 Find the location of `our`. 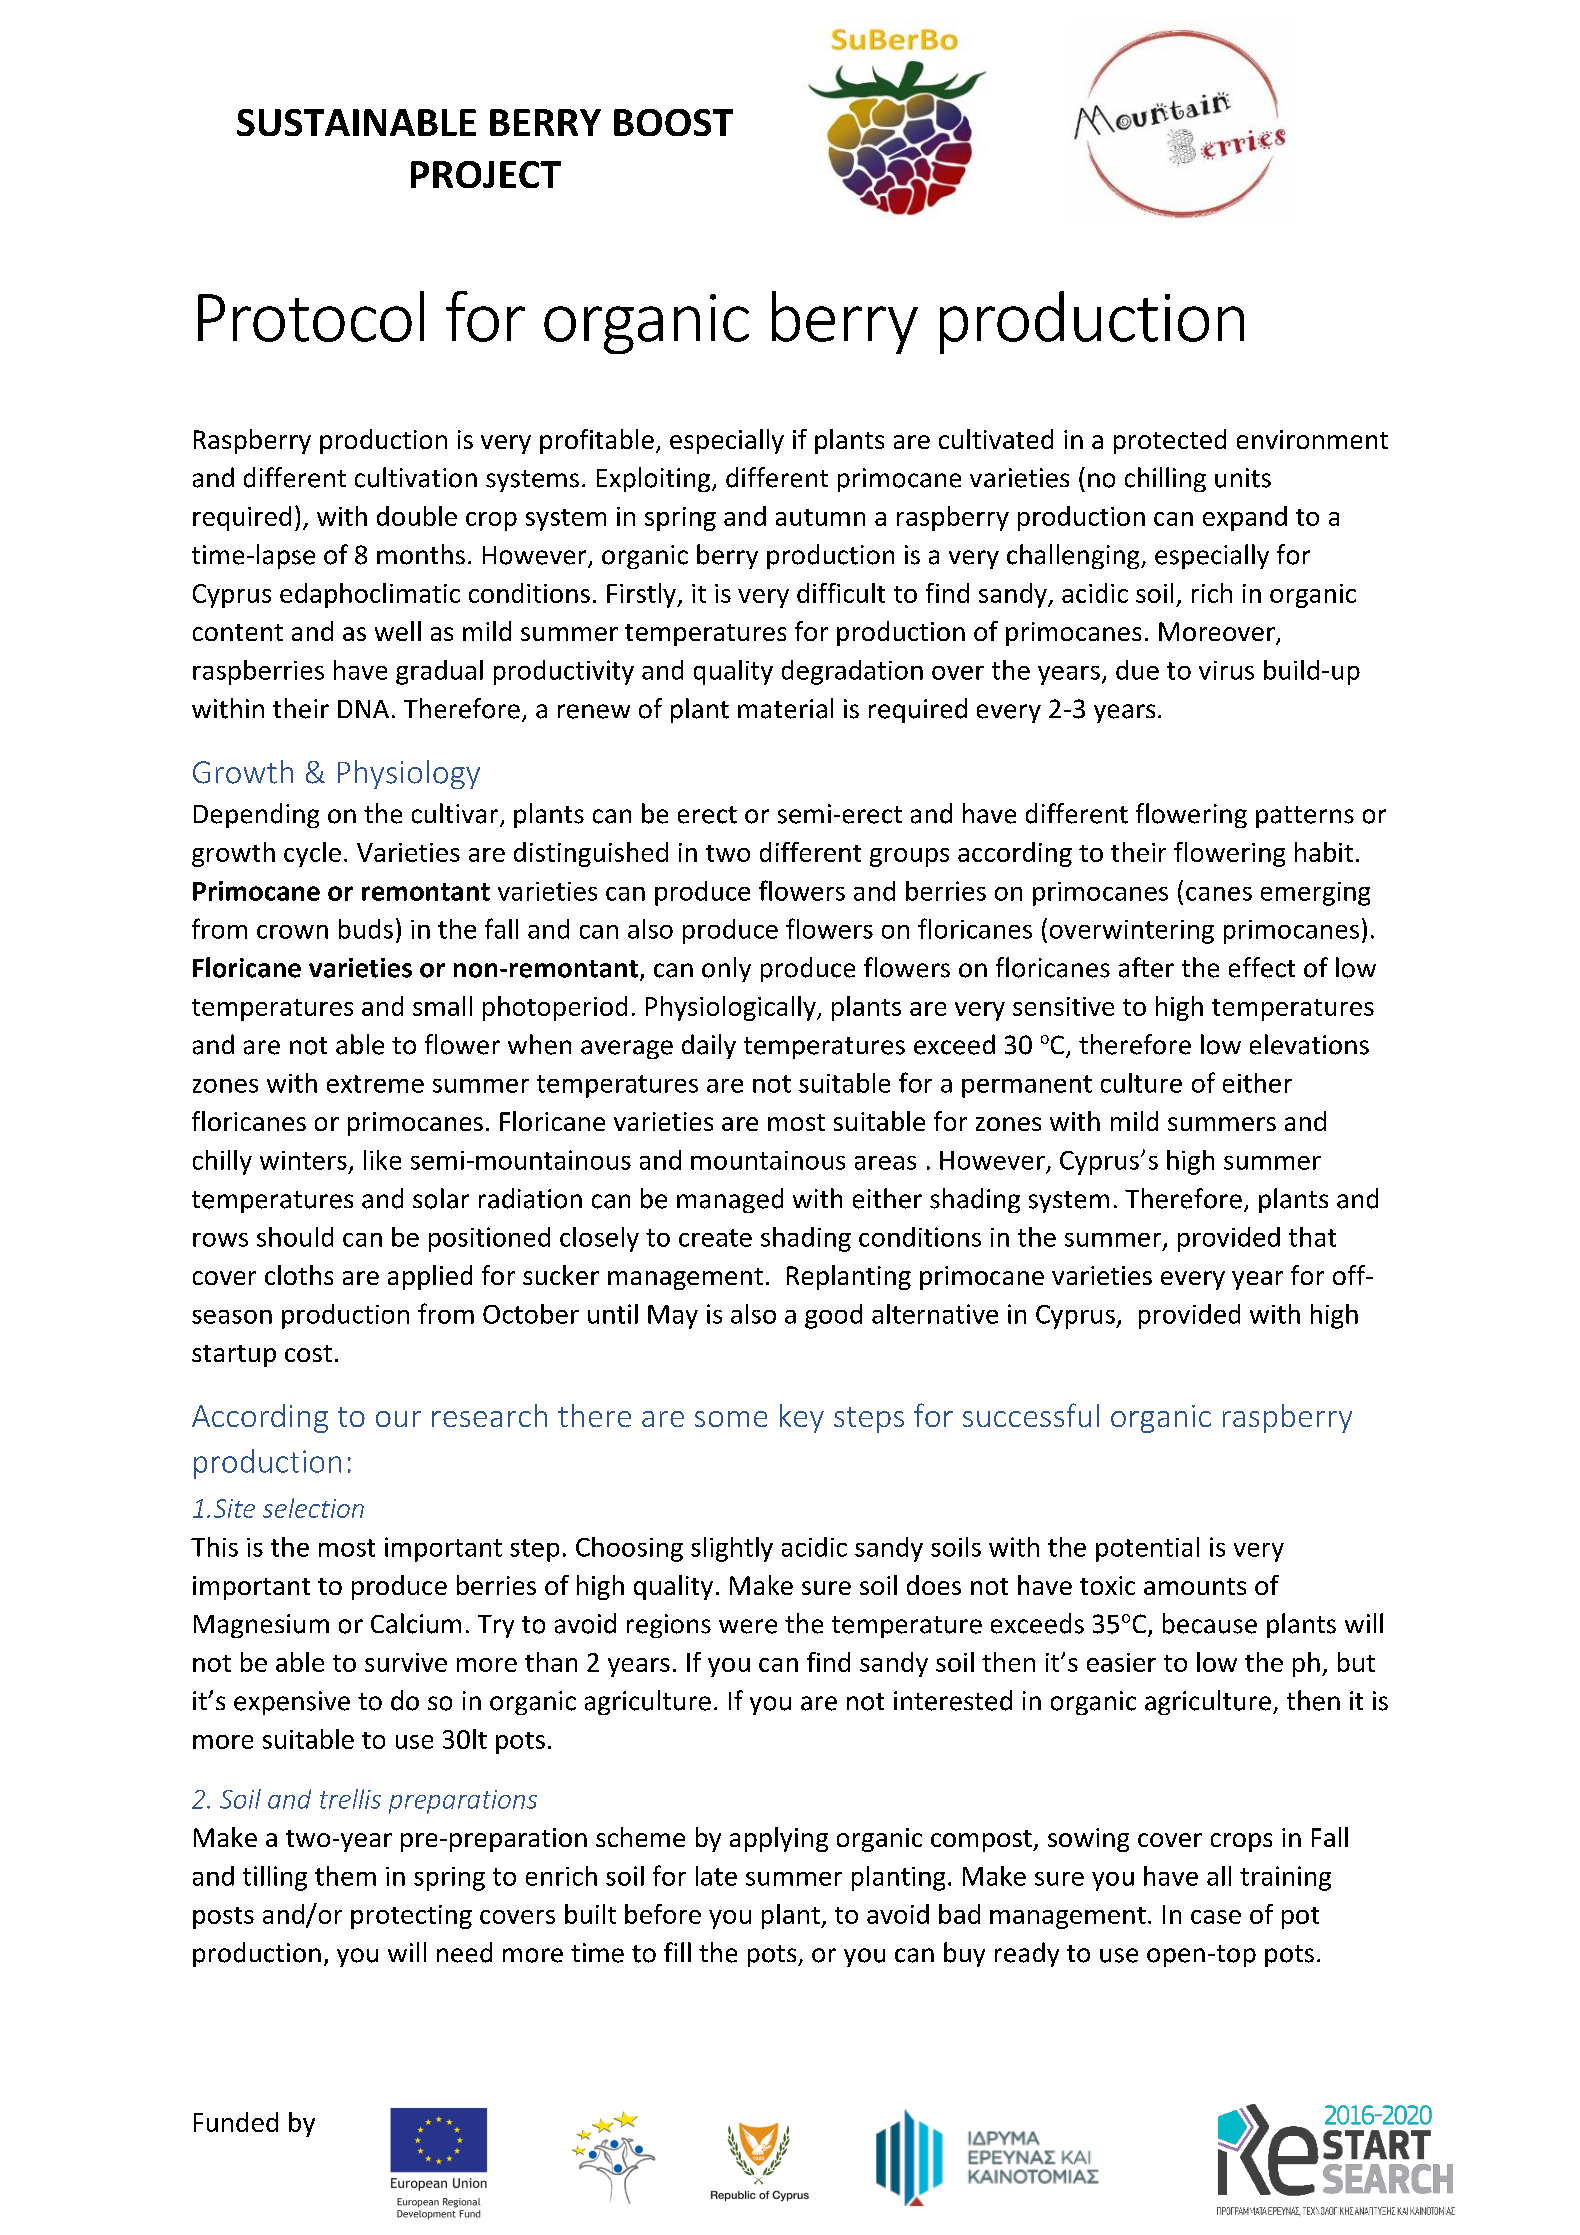

our is located at coordinates (398, 1419).
